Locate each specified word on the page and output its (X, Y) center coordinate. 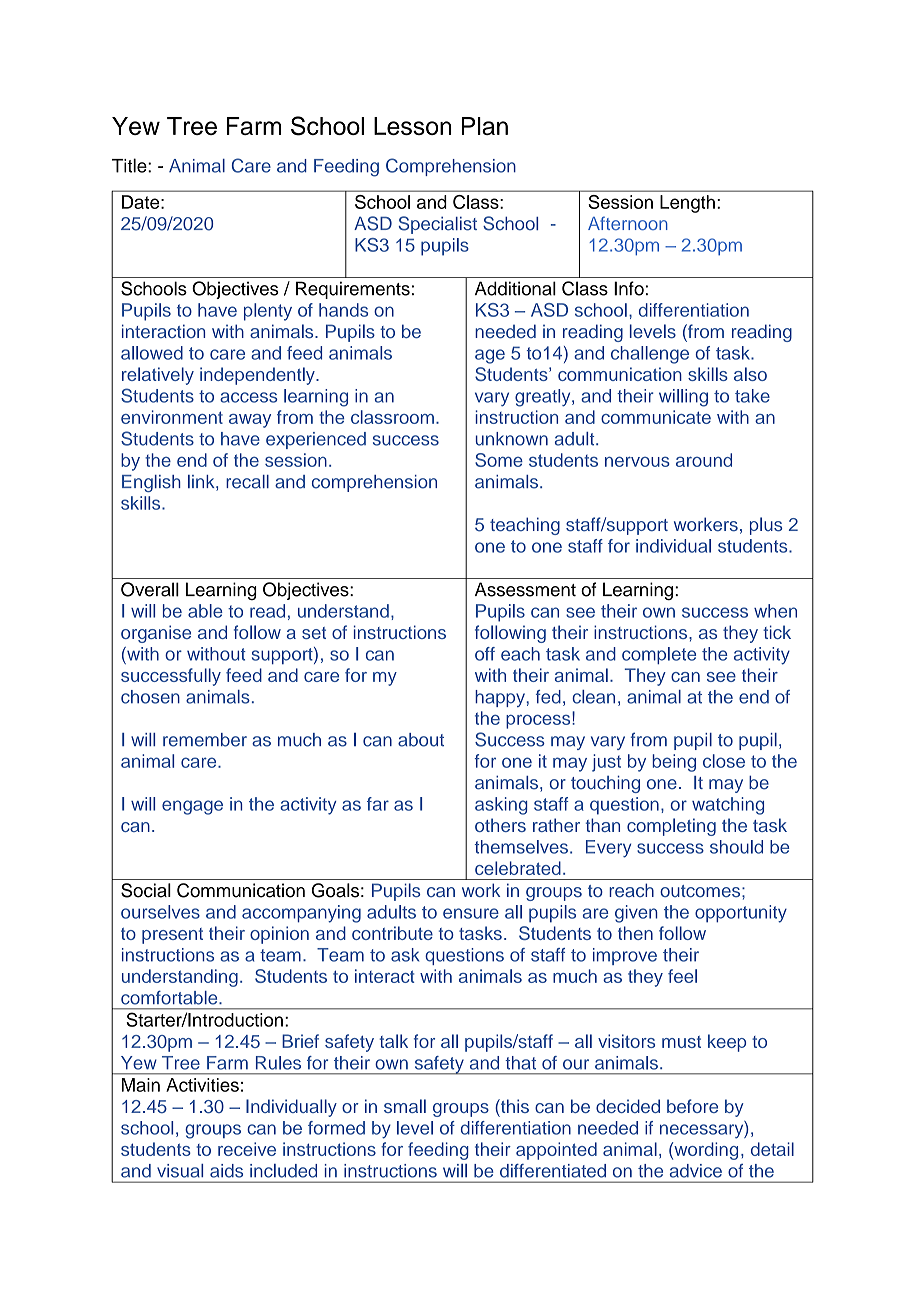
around (704, 460)
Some (499, 460)
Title (130, 165)
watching (728, 806)
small (405, 1106)
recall (247, 482)
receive (247, 1149)
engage (192, 807)
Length (687, 204)
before (692, 1106)
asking (501, 806)
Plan (485, 126)
